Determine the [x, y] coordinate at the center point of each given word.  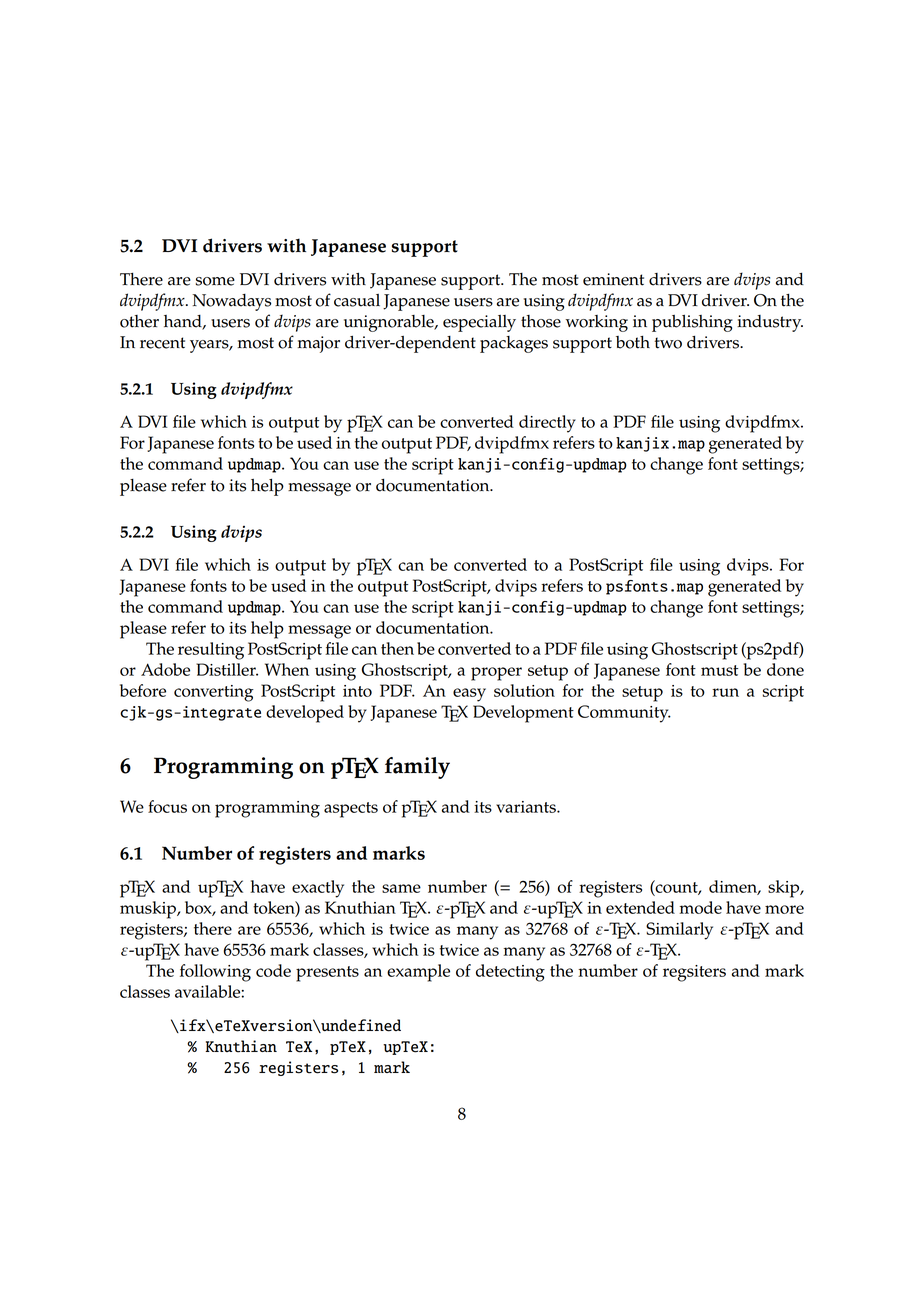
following [215, 973]
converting [214, 693]
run [725, 692]
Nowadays [231, 302]
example [418, 973]
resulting [211, 651]
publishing [692, 323]
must [719, 670]
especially [479, 323]
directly [547, 424]
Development [523, 714]
